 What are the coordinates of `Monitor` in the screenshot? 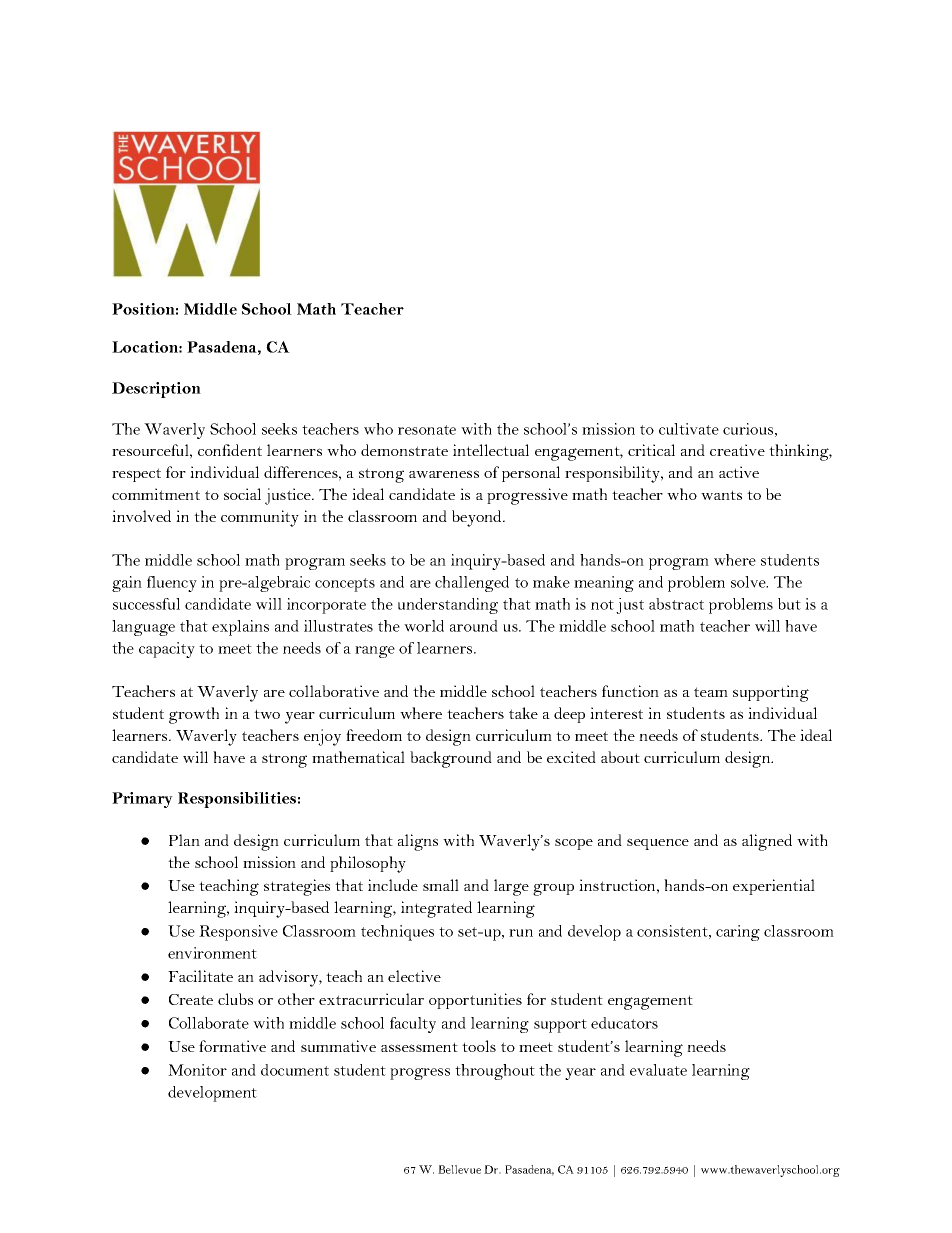 It's located at (197, 1070).
